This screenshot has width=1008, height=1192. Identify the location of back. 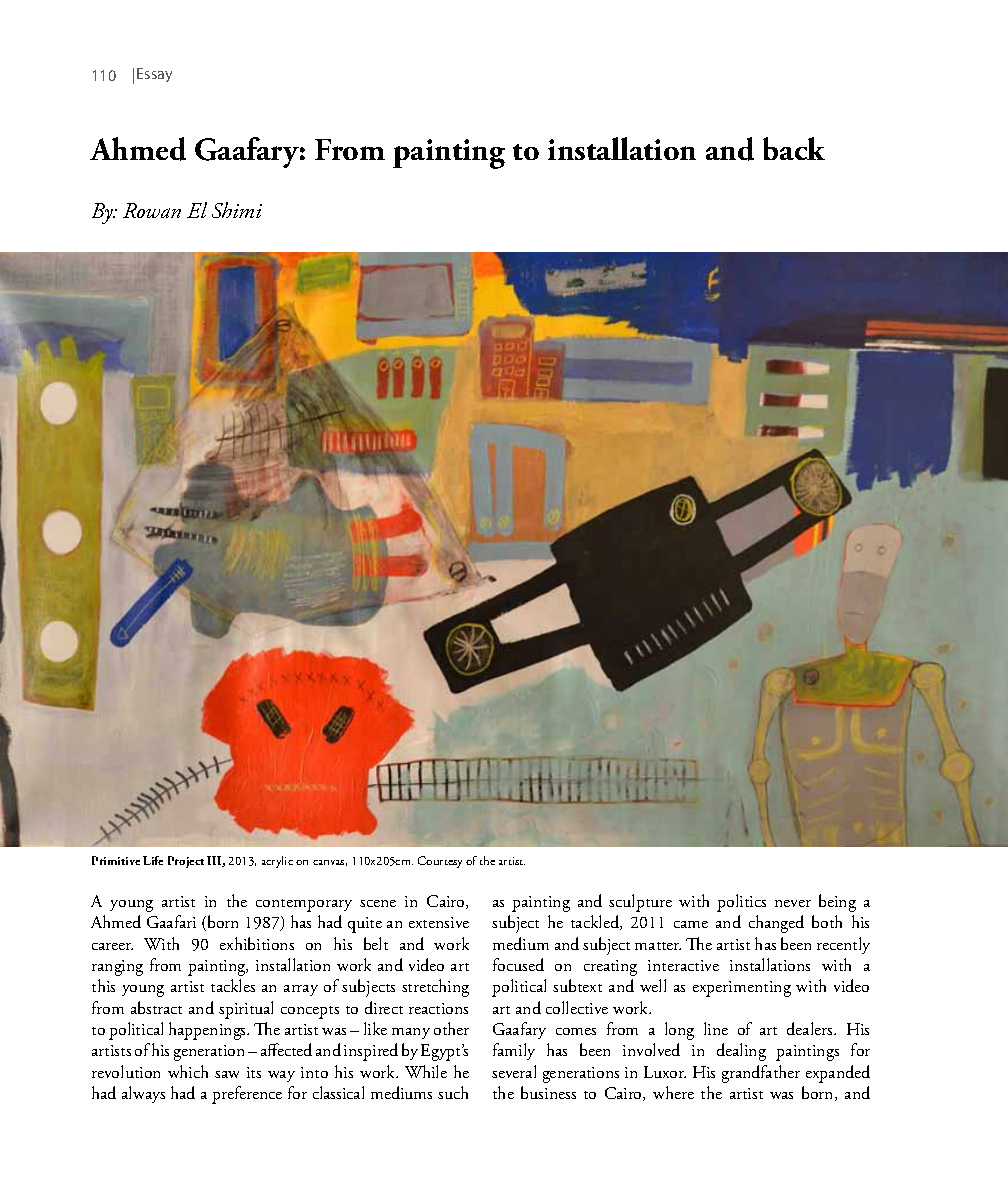
(794, 148).
